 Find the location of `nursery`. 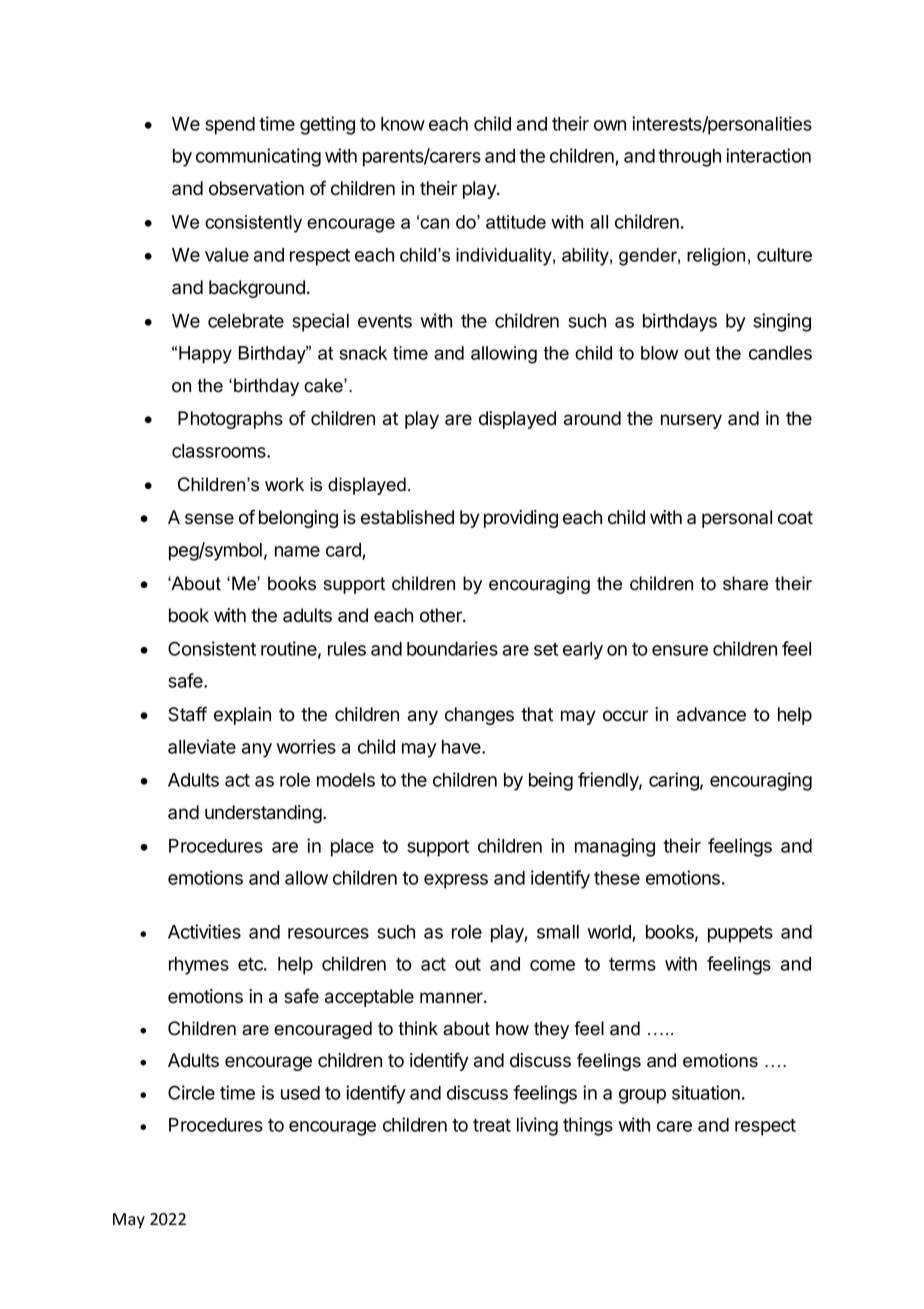

nursery is located at coordinates (691, 421).
